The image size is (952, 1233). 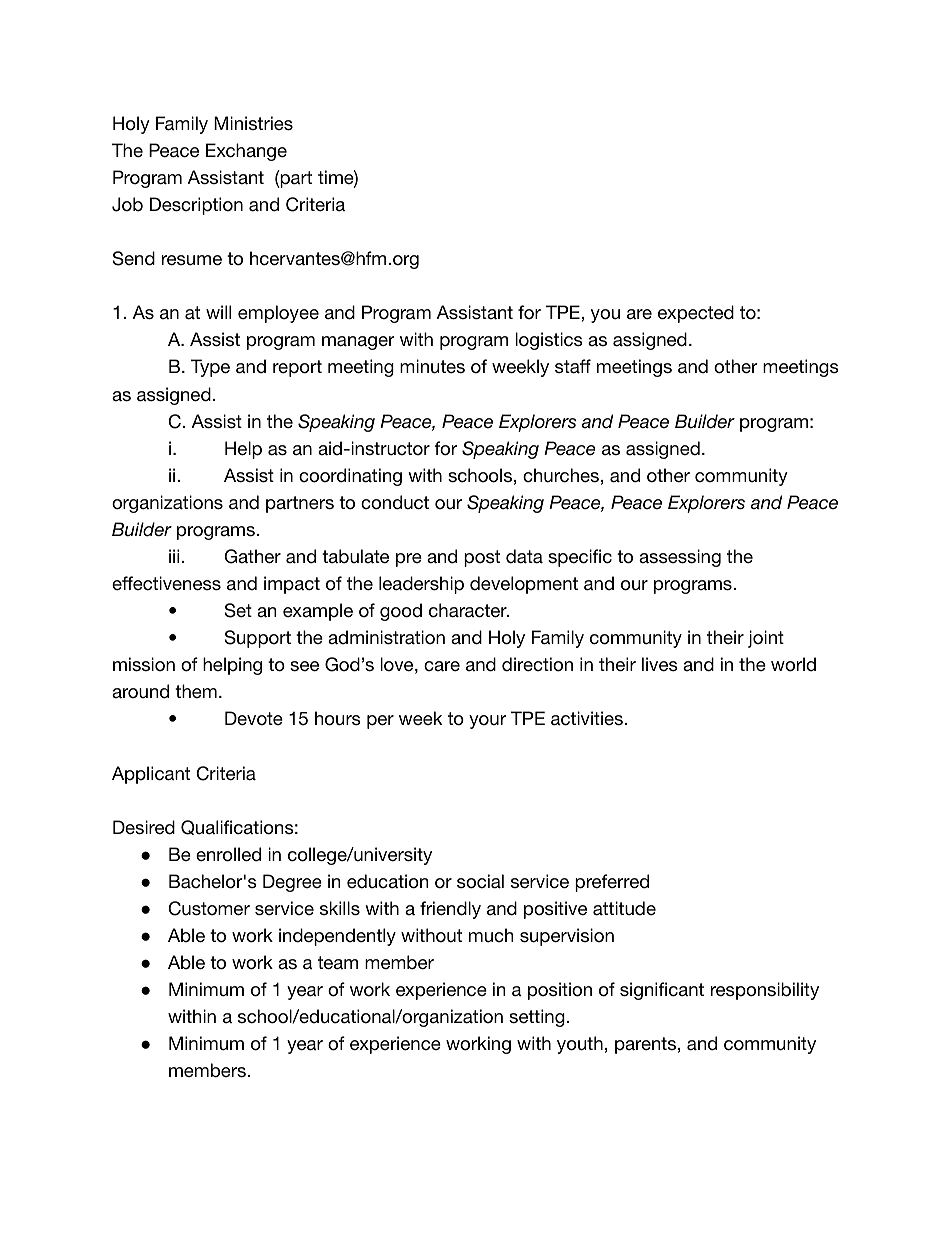 I want to click on Type, so click(x=210, y=368).
